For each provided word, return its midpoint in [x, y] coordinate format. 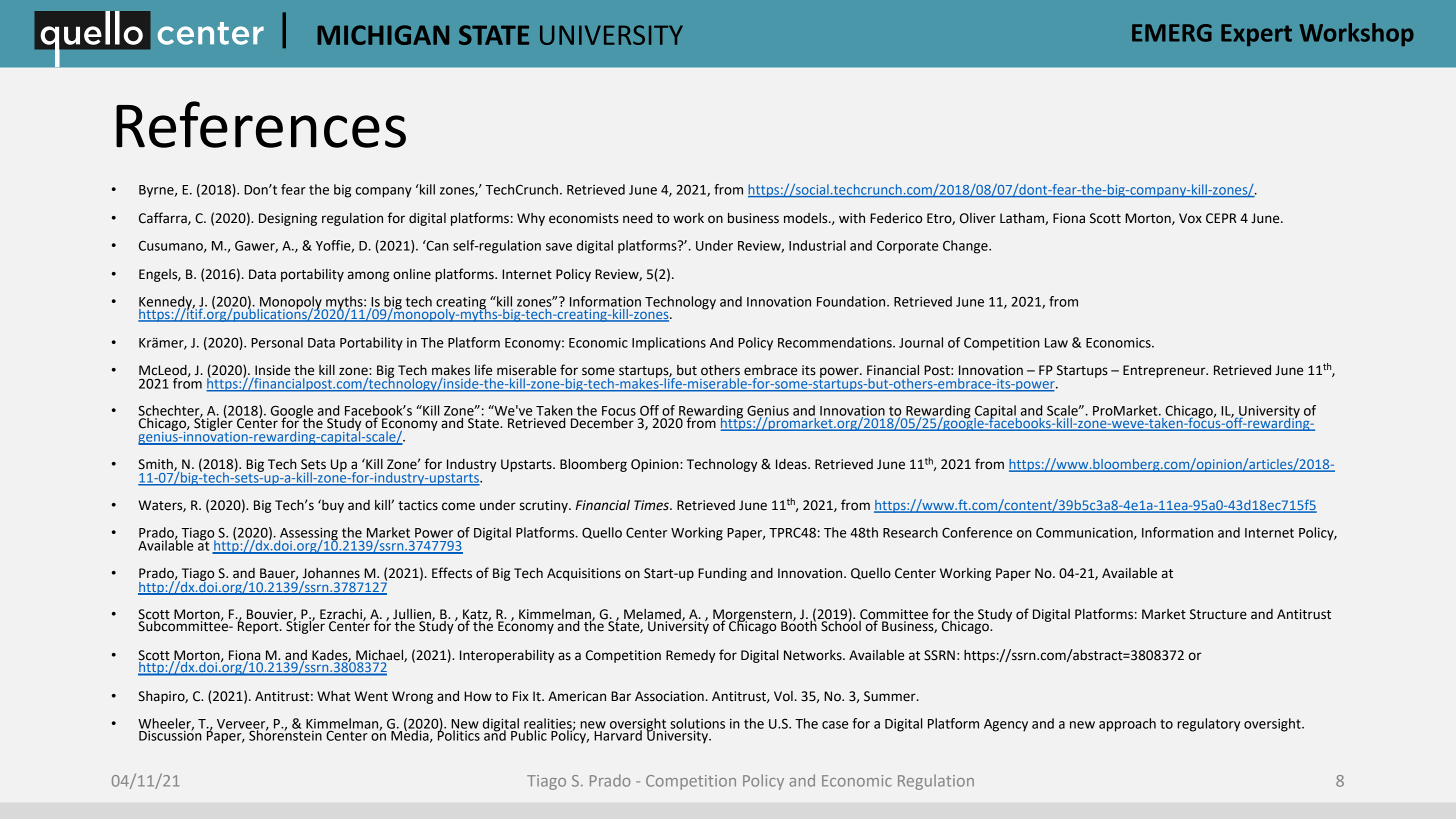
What [334, 696]
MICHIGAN [383, 35]
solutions [697, 723]
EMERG [1172, 33]
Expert [1256, 35]
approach [1127, 725]
